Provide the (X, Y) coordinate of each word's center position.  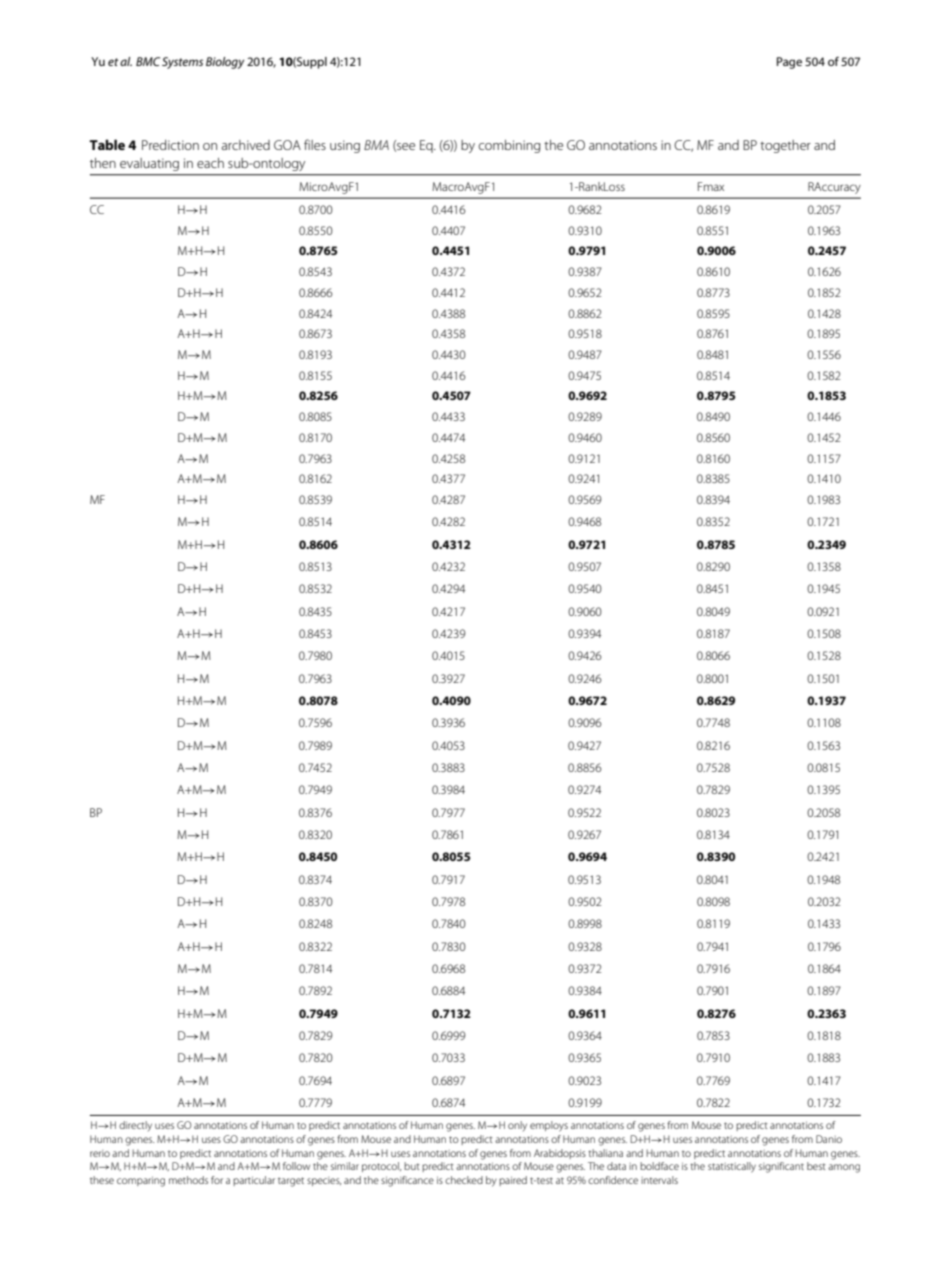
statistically (732, 1167)
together (785, 146)
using (345, 146)
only (517, 1126)
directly (135, 1126)
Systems (182, 63)
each (210, 163)
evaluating (149, 164)
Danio (829, 1139)
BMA (376, 145)
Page (789, 63)
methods (188, 1180)
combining (509, 146)
